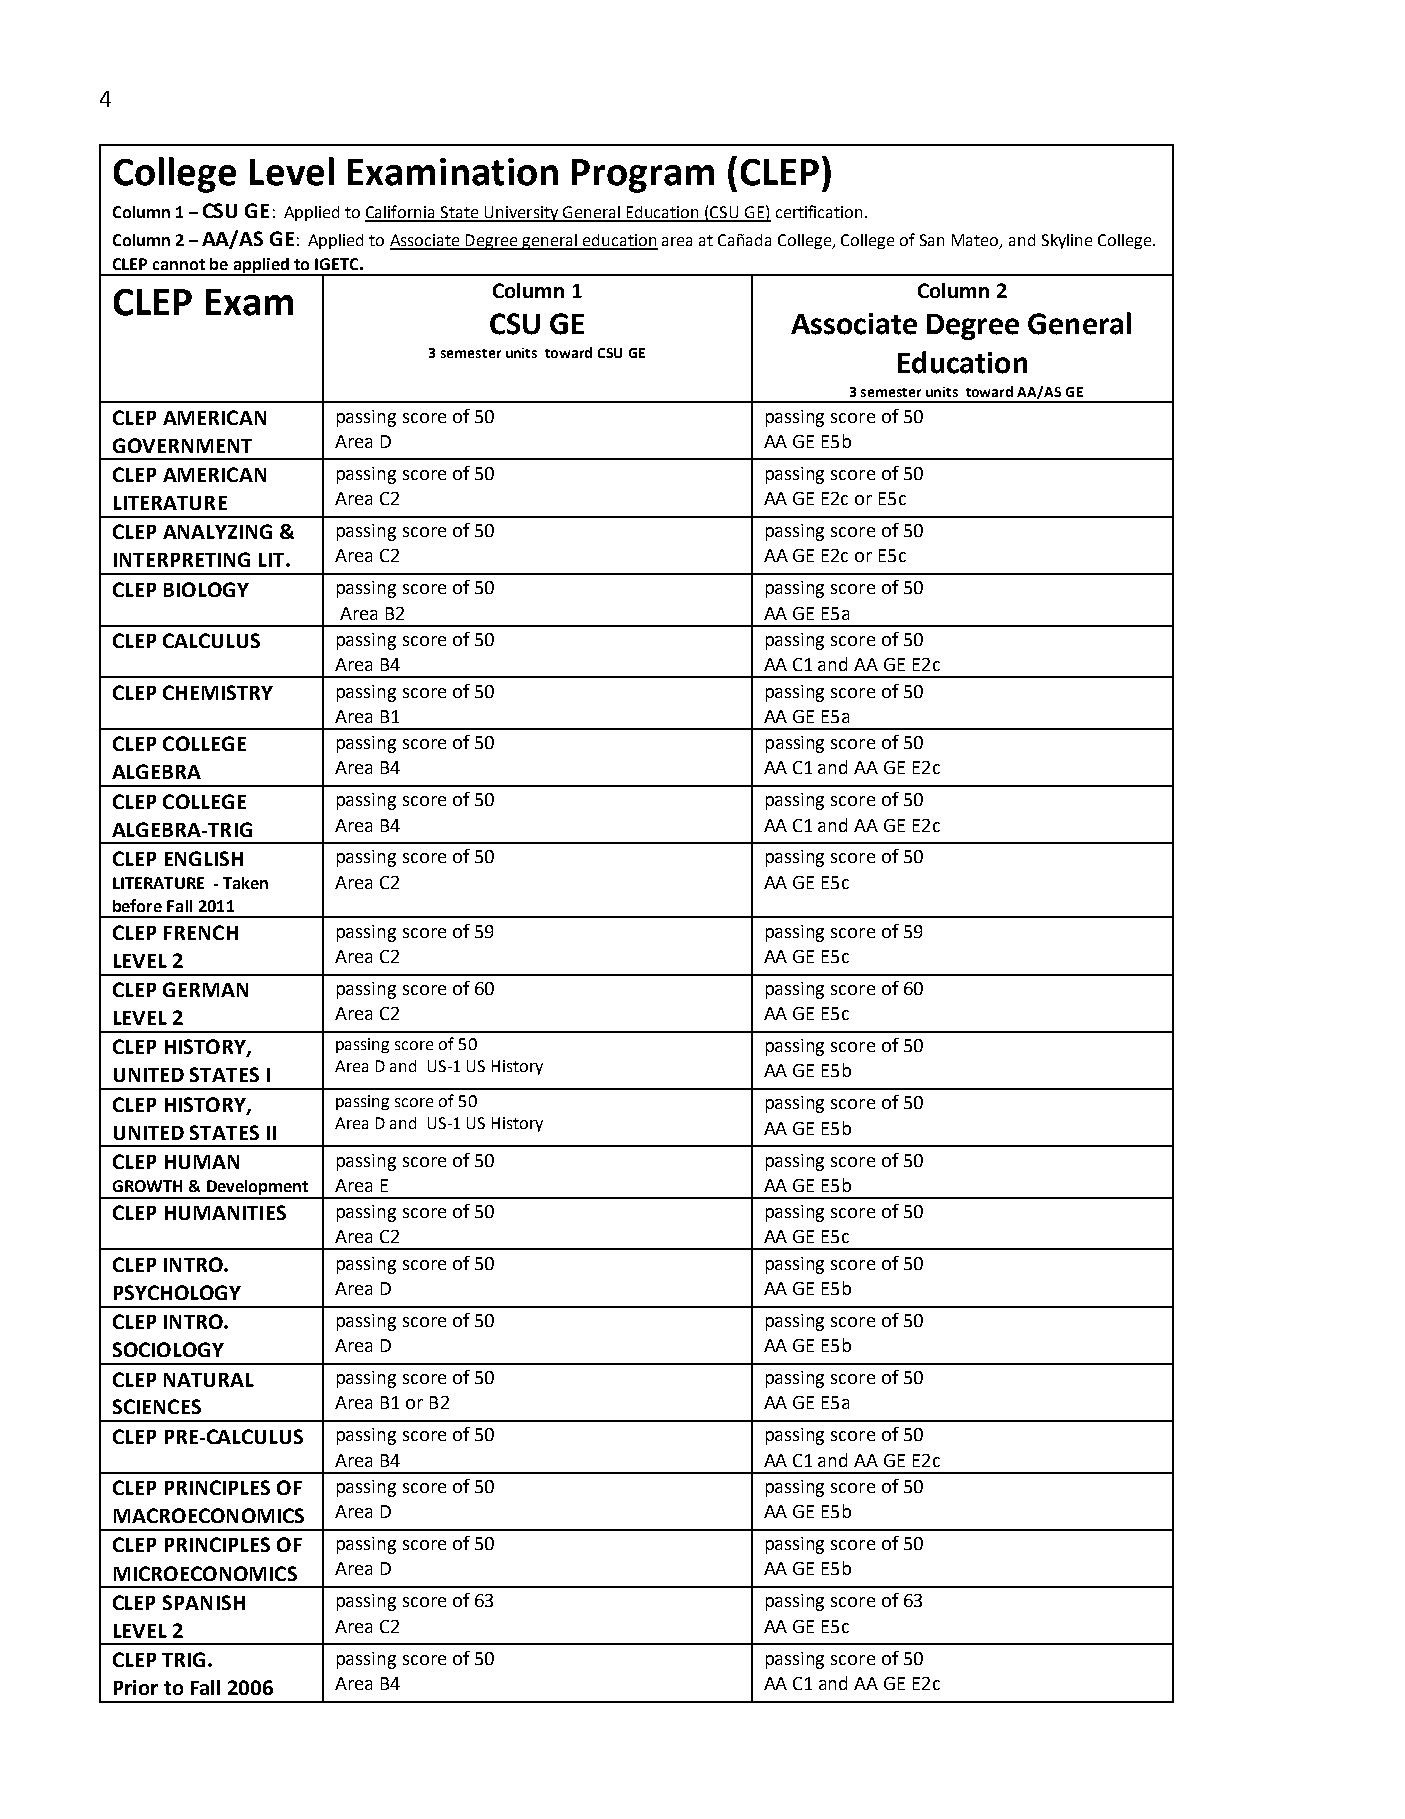  Describe the element at coordinates (932, 240) in the screenshot. I see `San` at that location.
